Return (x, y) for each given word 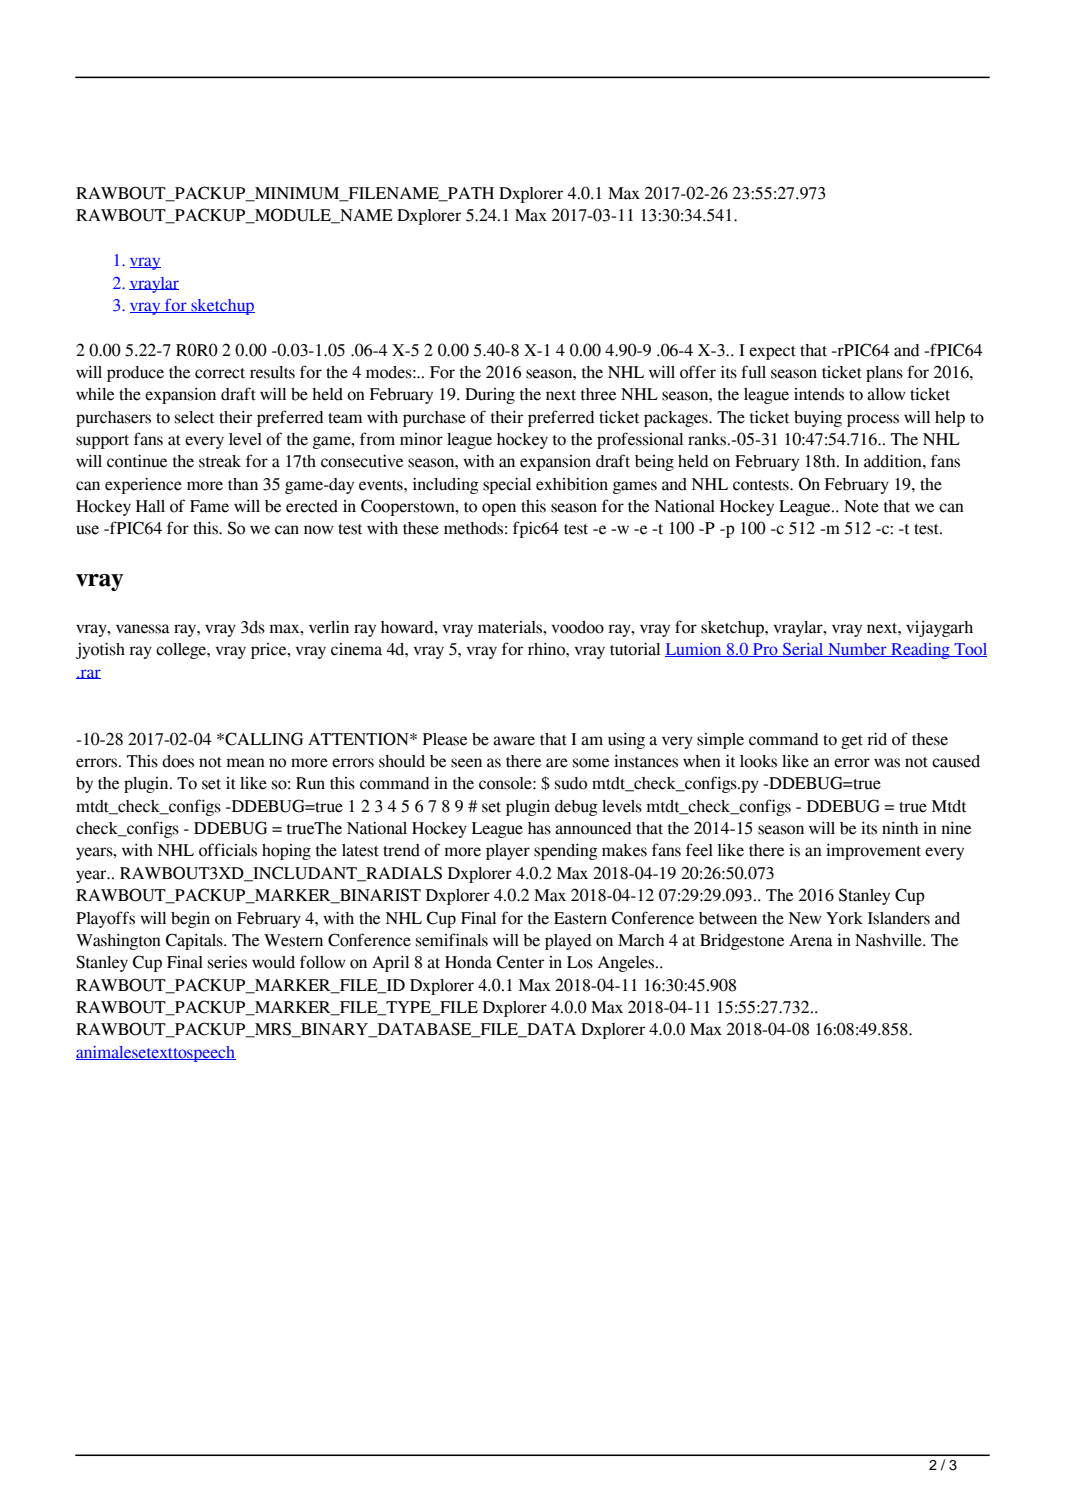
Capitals (195, 941)
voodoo (577, 627)
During (490, 396)
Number (857, 650)
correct (220, 373)
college (182, 651)
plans (884, 374)
